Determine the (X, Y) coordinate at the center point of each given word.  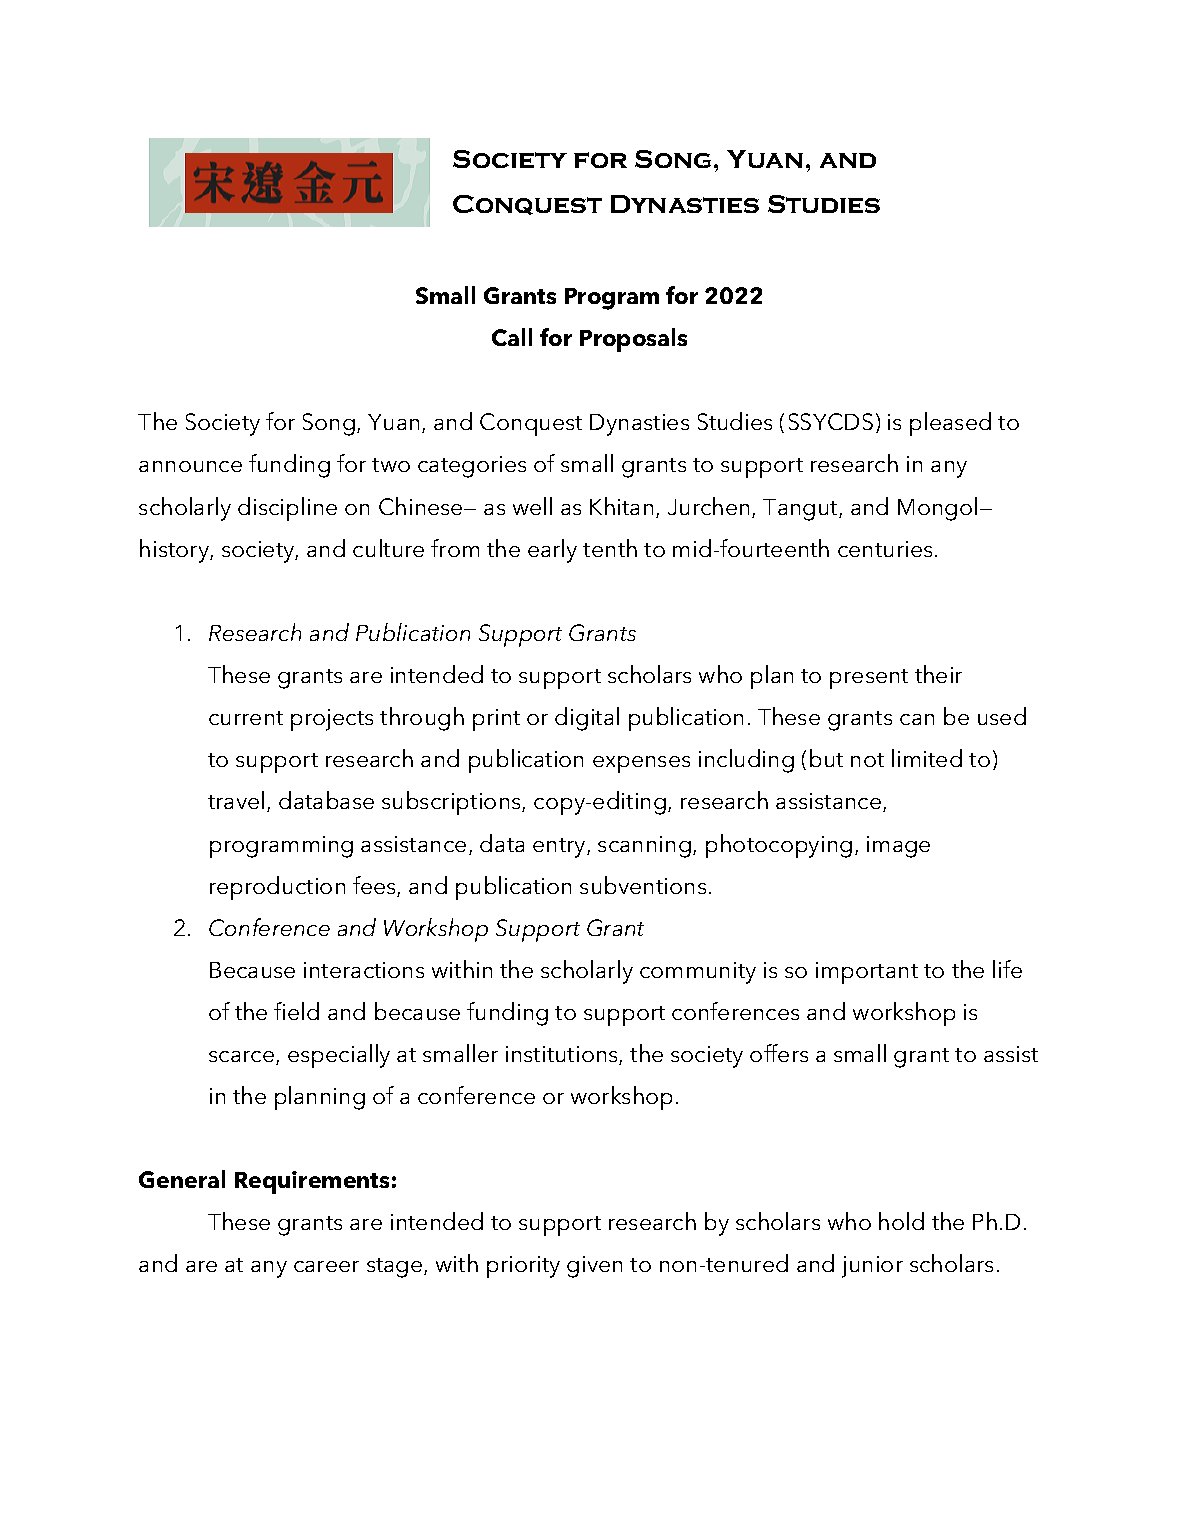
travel (236, 800)
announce (190, 466)
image (898, 847)
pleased (950, 424)
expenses (641, 764)
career (326, 1266)
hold (901, 1221)
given (594, 1267)
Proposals (633, 340)
